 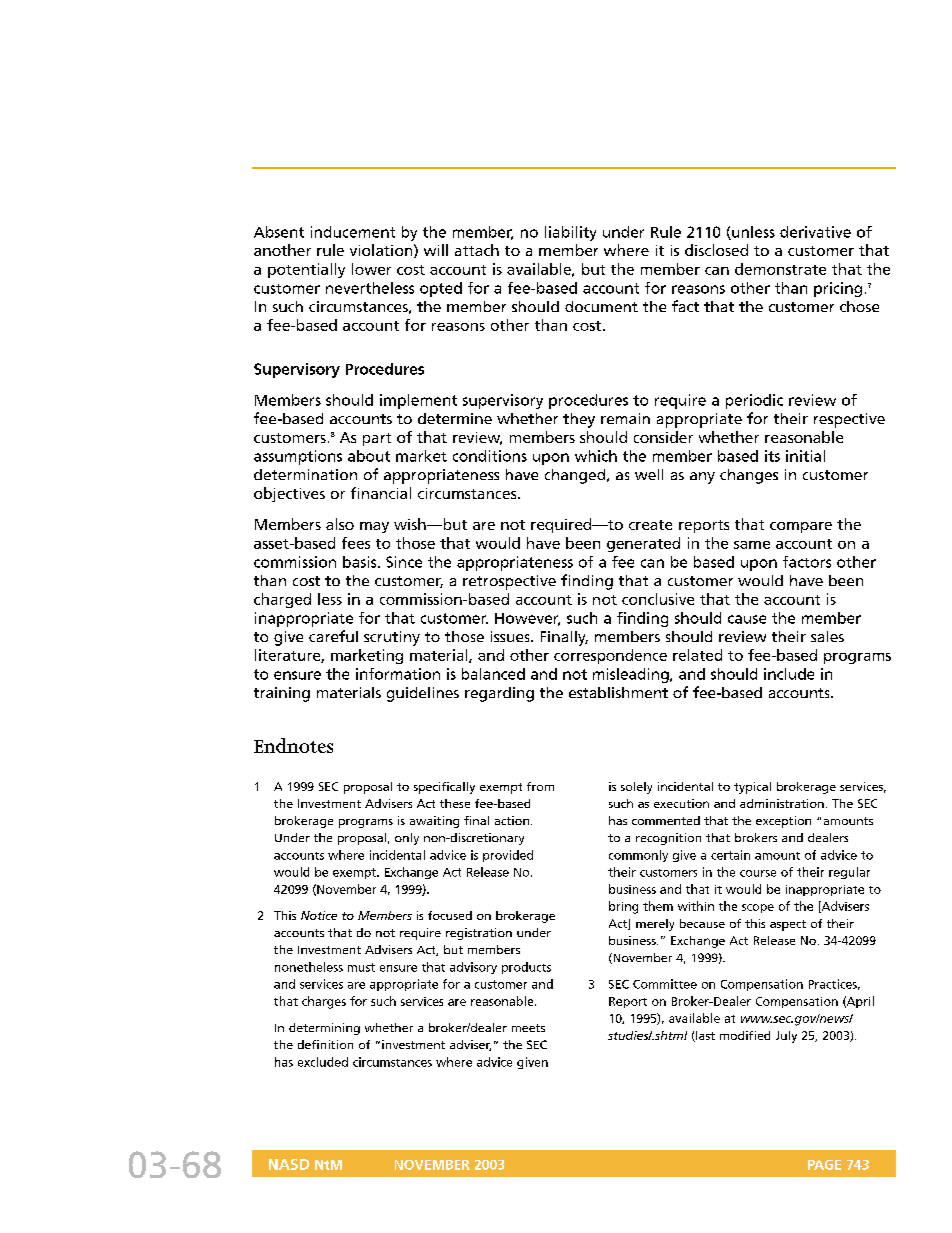 I want to click on excluded, so click(x=323, y=1062).
